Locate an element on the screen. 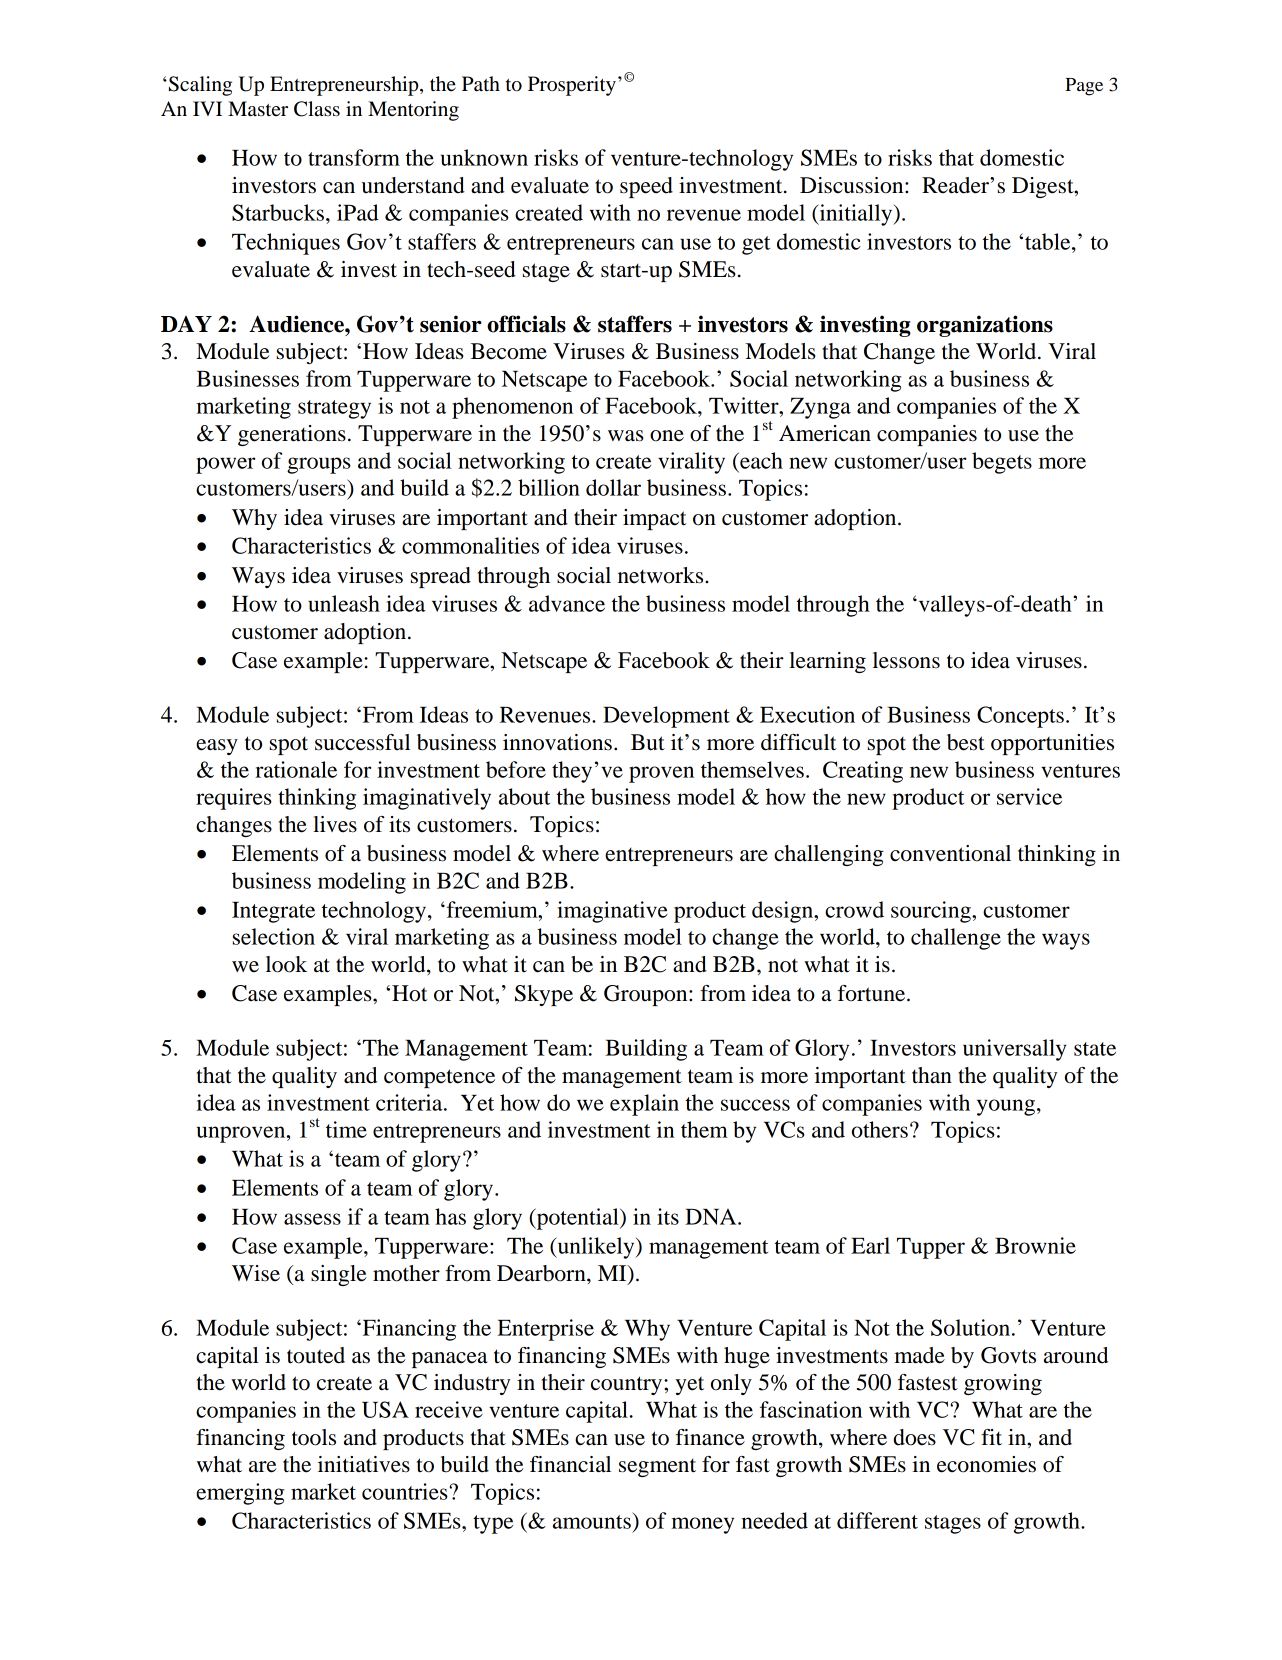 This screenshot has height=1660, width=1282. Groupon is located at coordinates (647, 995).
